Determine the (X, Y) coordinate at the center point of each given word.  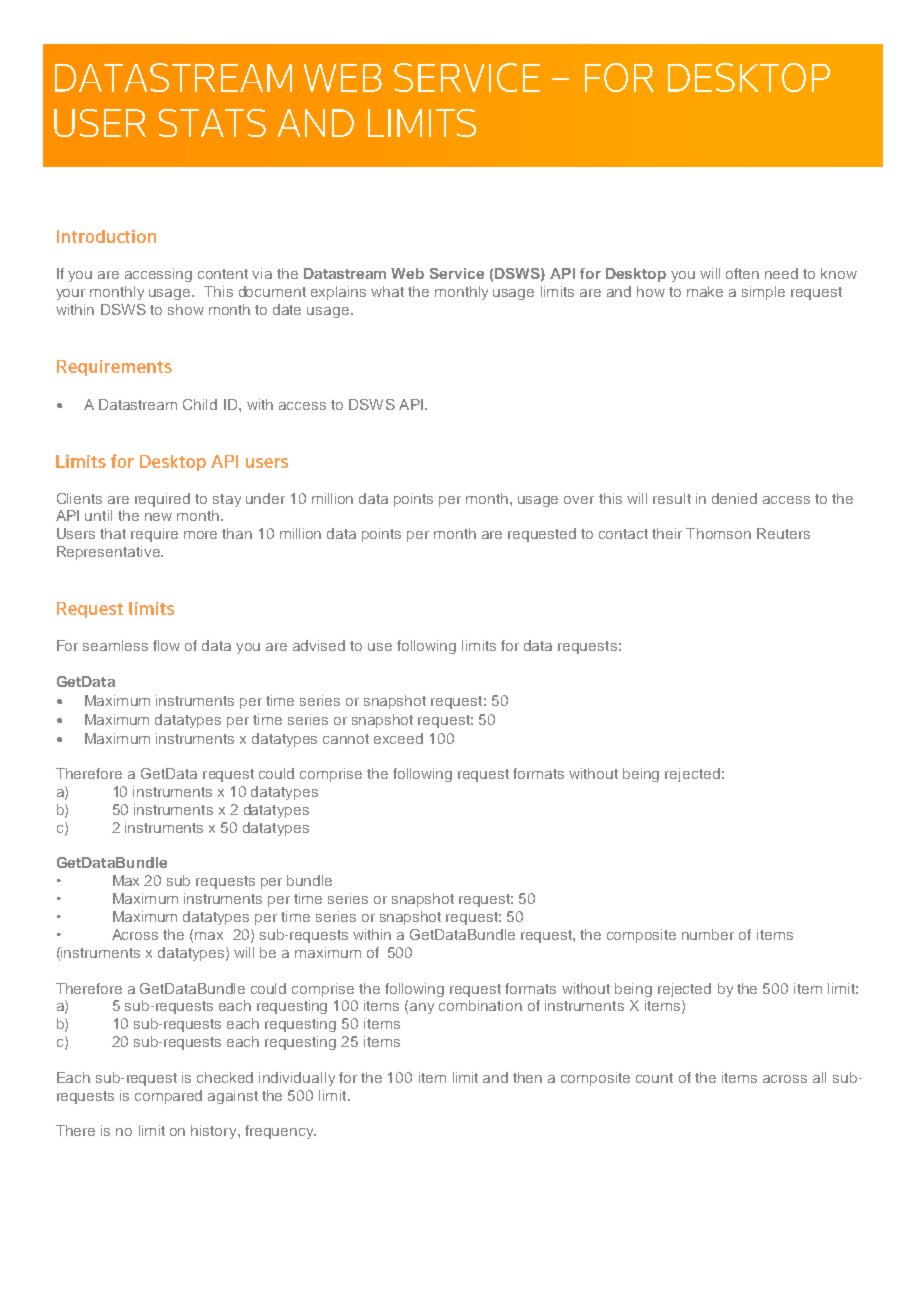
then (527, 1077)
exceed (398, 738)
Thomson (718, 533)
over (579, 500)
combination (480, 1005)
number (708, 934)
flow (166, 645)
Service (457, 273)
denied (734, 498)
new (158, 517)
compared (168, 1097)
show (186, 309)
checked (225, 1077)
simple (763, 293)
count (654, 1078)
